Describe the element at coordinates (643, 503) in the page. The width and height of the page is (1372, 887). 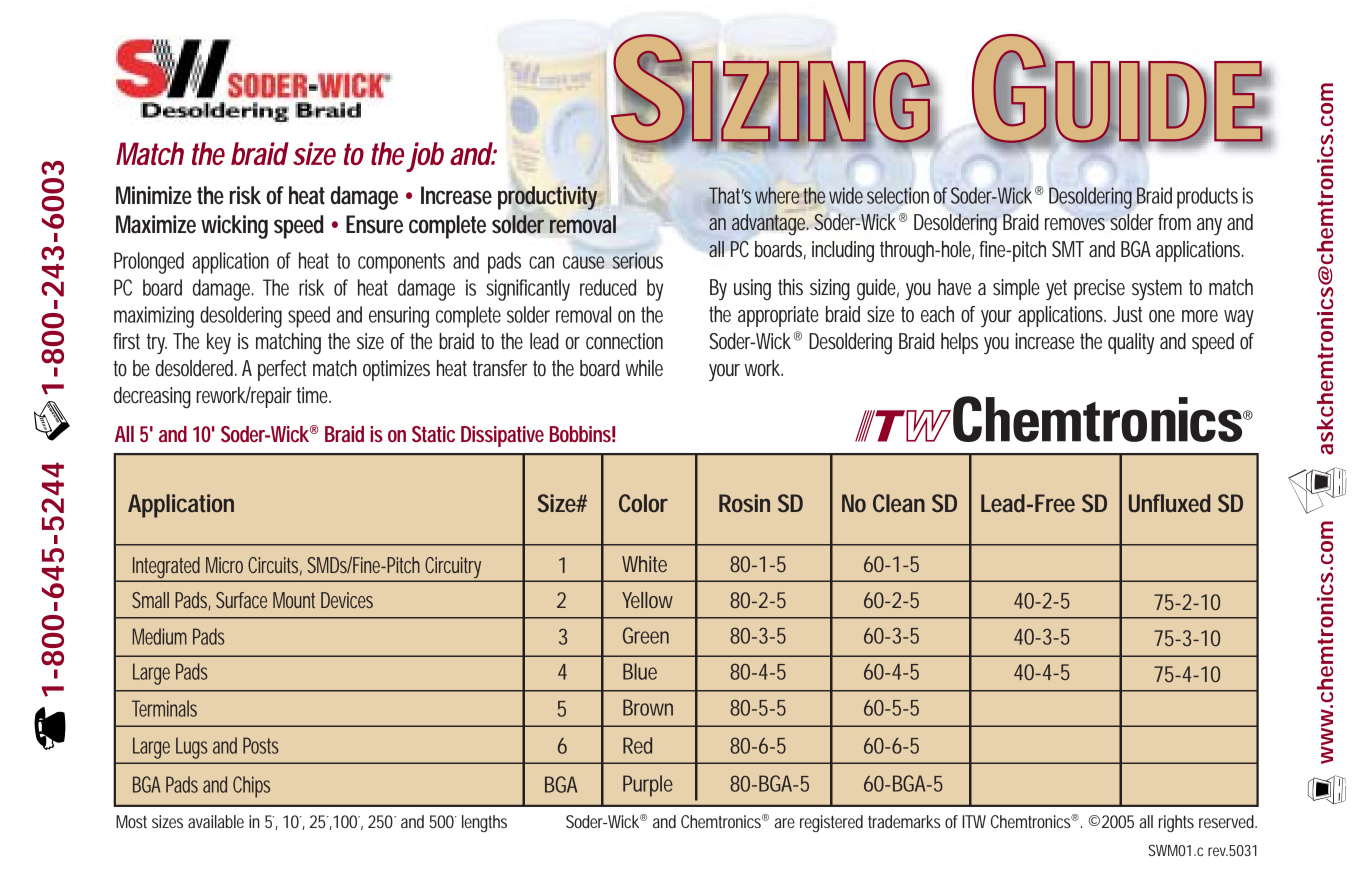
I see `Color` at that location.
